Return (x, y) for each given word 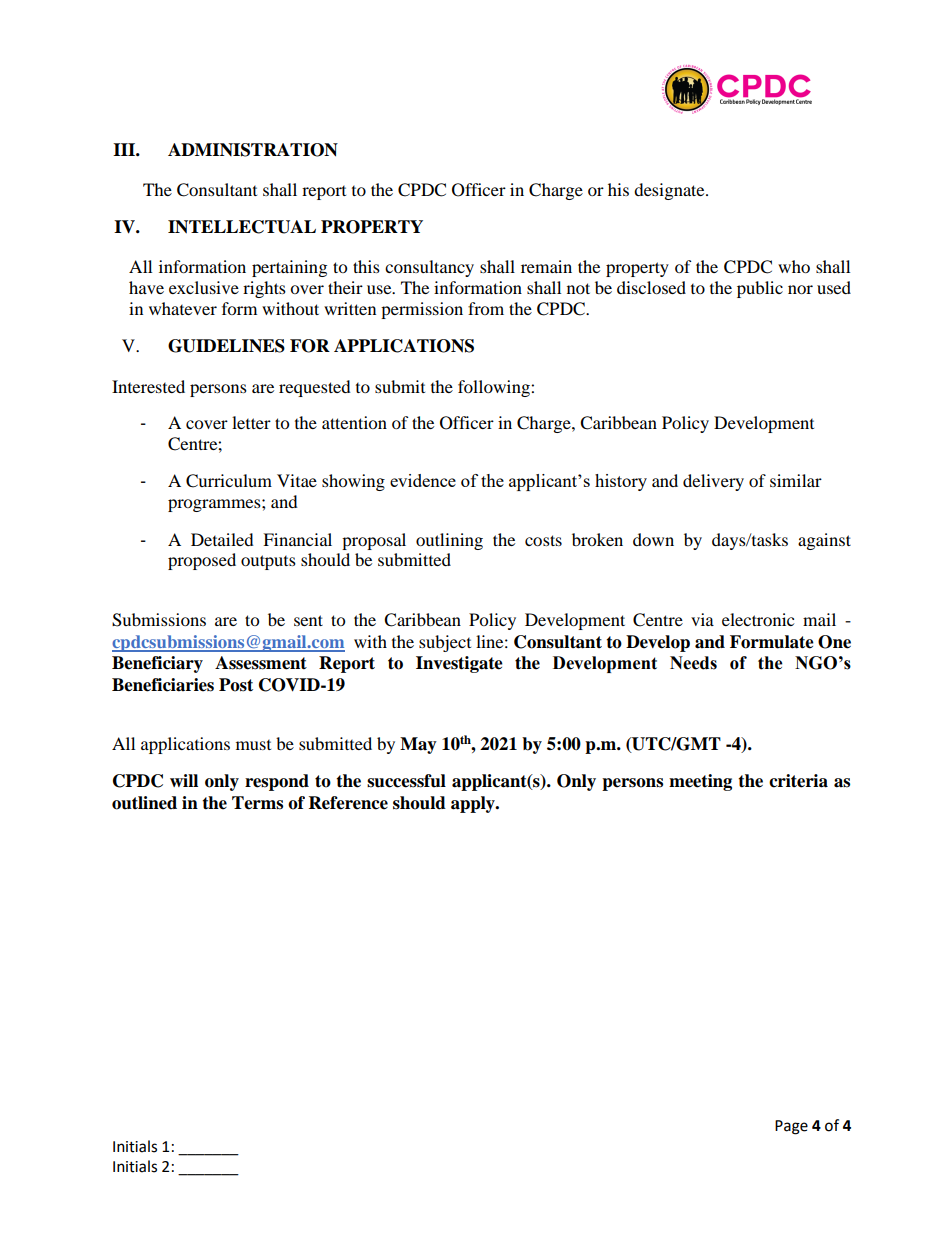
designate (670, 191)
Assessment (261, 663)
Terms (257, 803)
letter (251, 422)
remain (546, 266)
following (495, 388)
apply (474, 804)
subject (445, 643)
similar (796, 480)
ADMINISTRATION (253, 150)
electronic (758, 619)
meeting (700, 782)
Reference (348, 803)
